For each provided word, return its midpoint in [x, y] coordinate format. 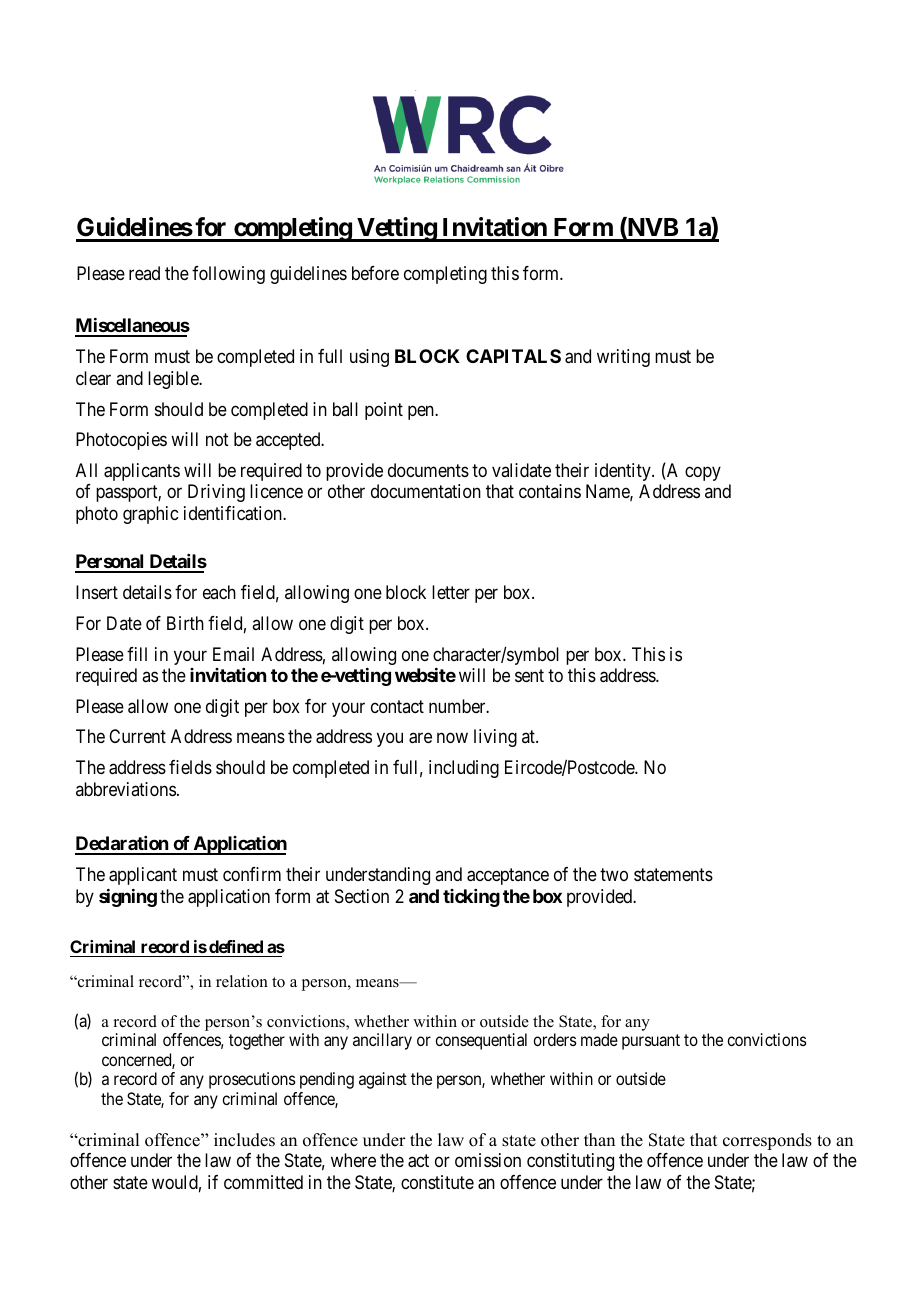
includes [244, 1140]
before [375, 273]
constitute [437, 1182]
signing [128, 898]
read [144, 273]
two [614, 874]
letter [451, 592]
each [219, 592]
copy [703, 473]
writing [623, 358]
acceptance [508, 876]
